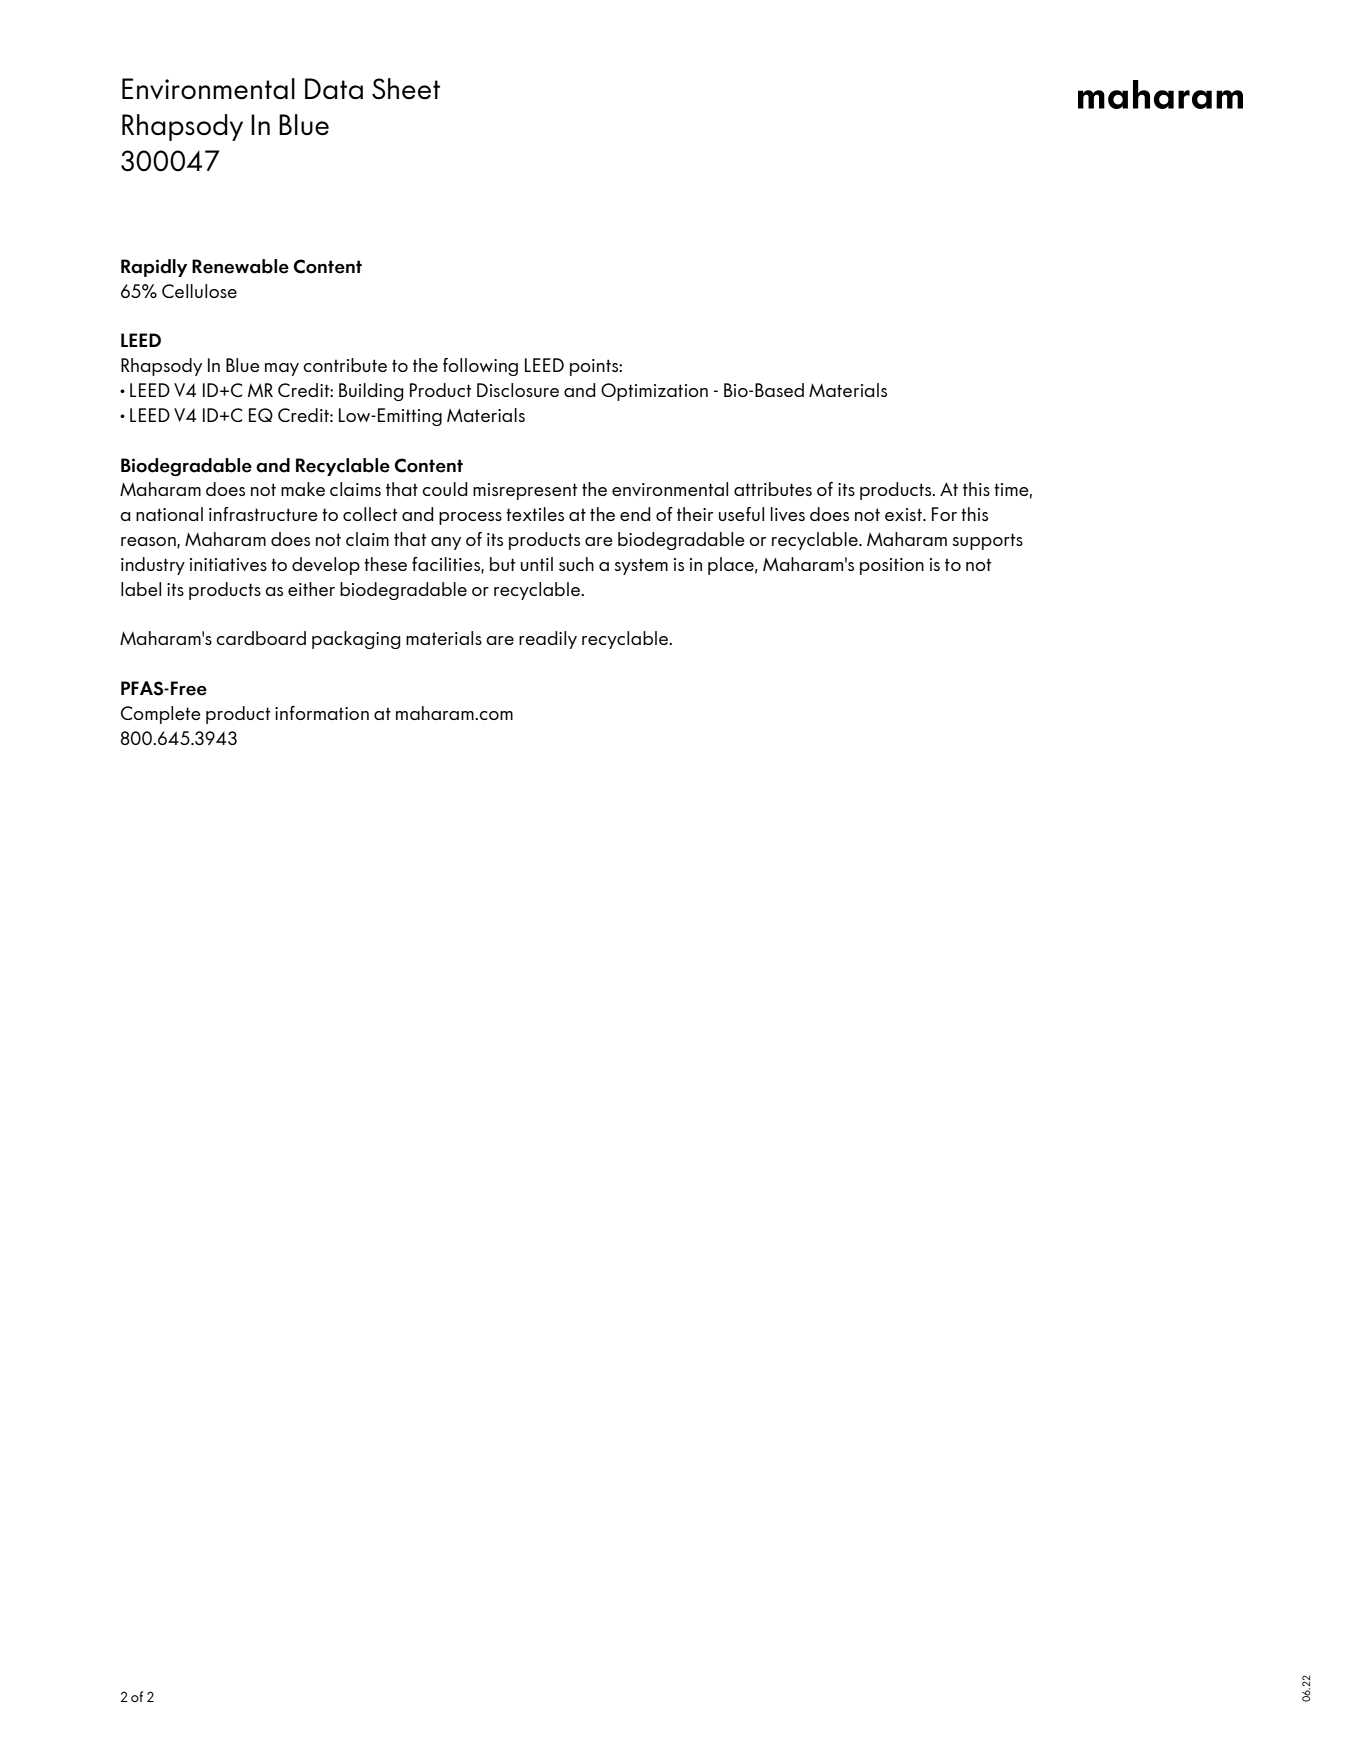 This image has height=1761, width=1361. What do you see at coordinates (240, 266) in the image?
I see `Renewable` at bounding box center [240, 266].
